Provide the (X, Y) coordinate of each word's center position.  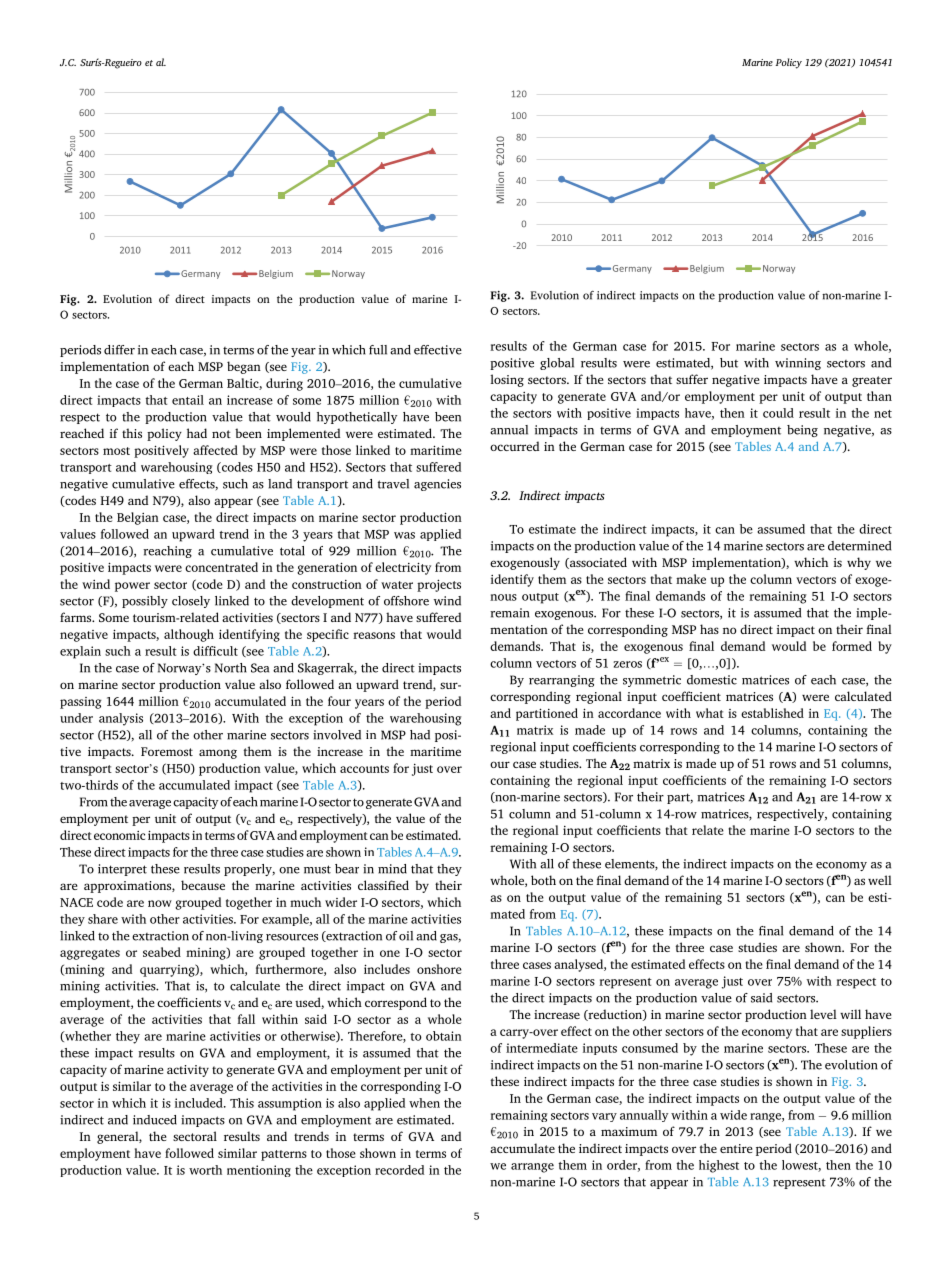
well (880, 880)
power (132, 587)
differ (119, 350)
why (859, 563)
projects (439, 585)
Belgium (706, 269)
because (203, 885)
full (378, 350)
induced (155, 1120)
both (543, 880)
